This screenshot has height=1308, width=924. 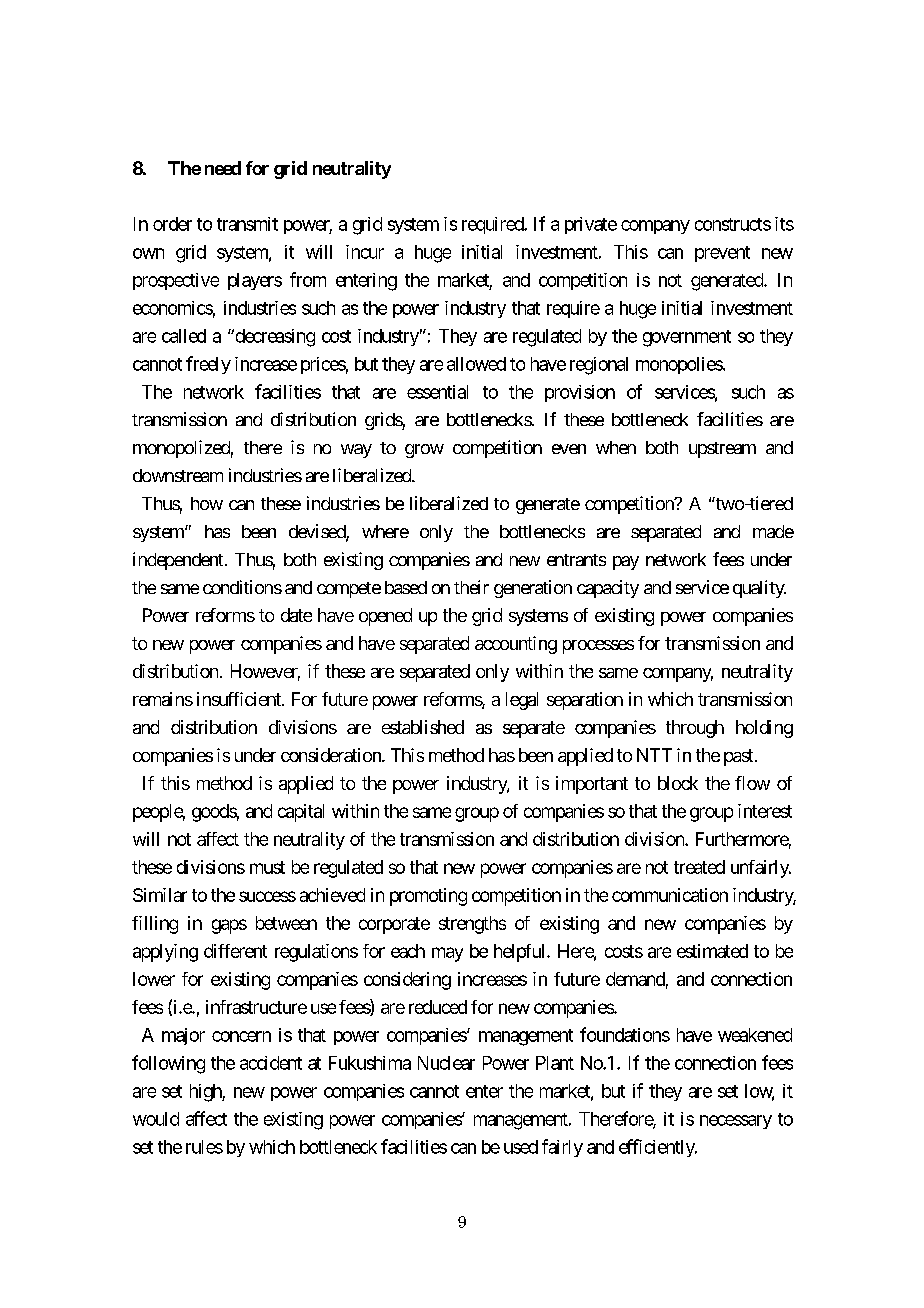 I want to click on through, so click(x=695, y=729).
